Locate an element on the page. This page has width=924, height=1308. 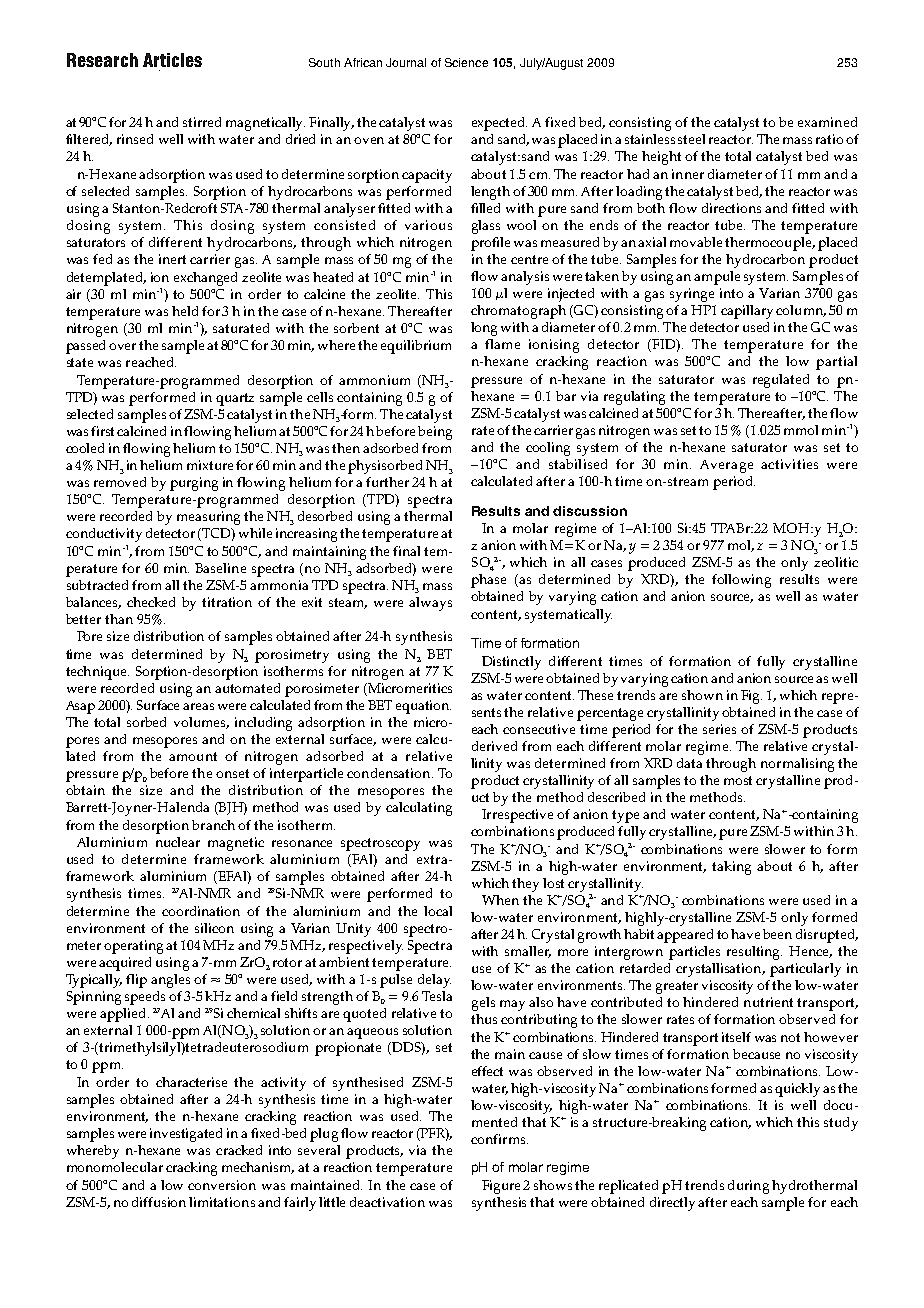
during is located at coordinates (748, 1187).
